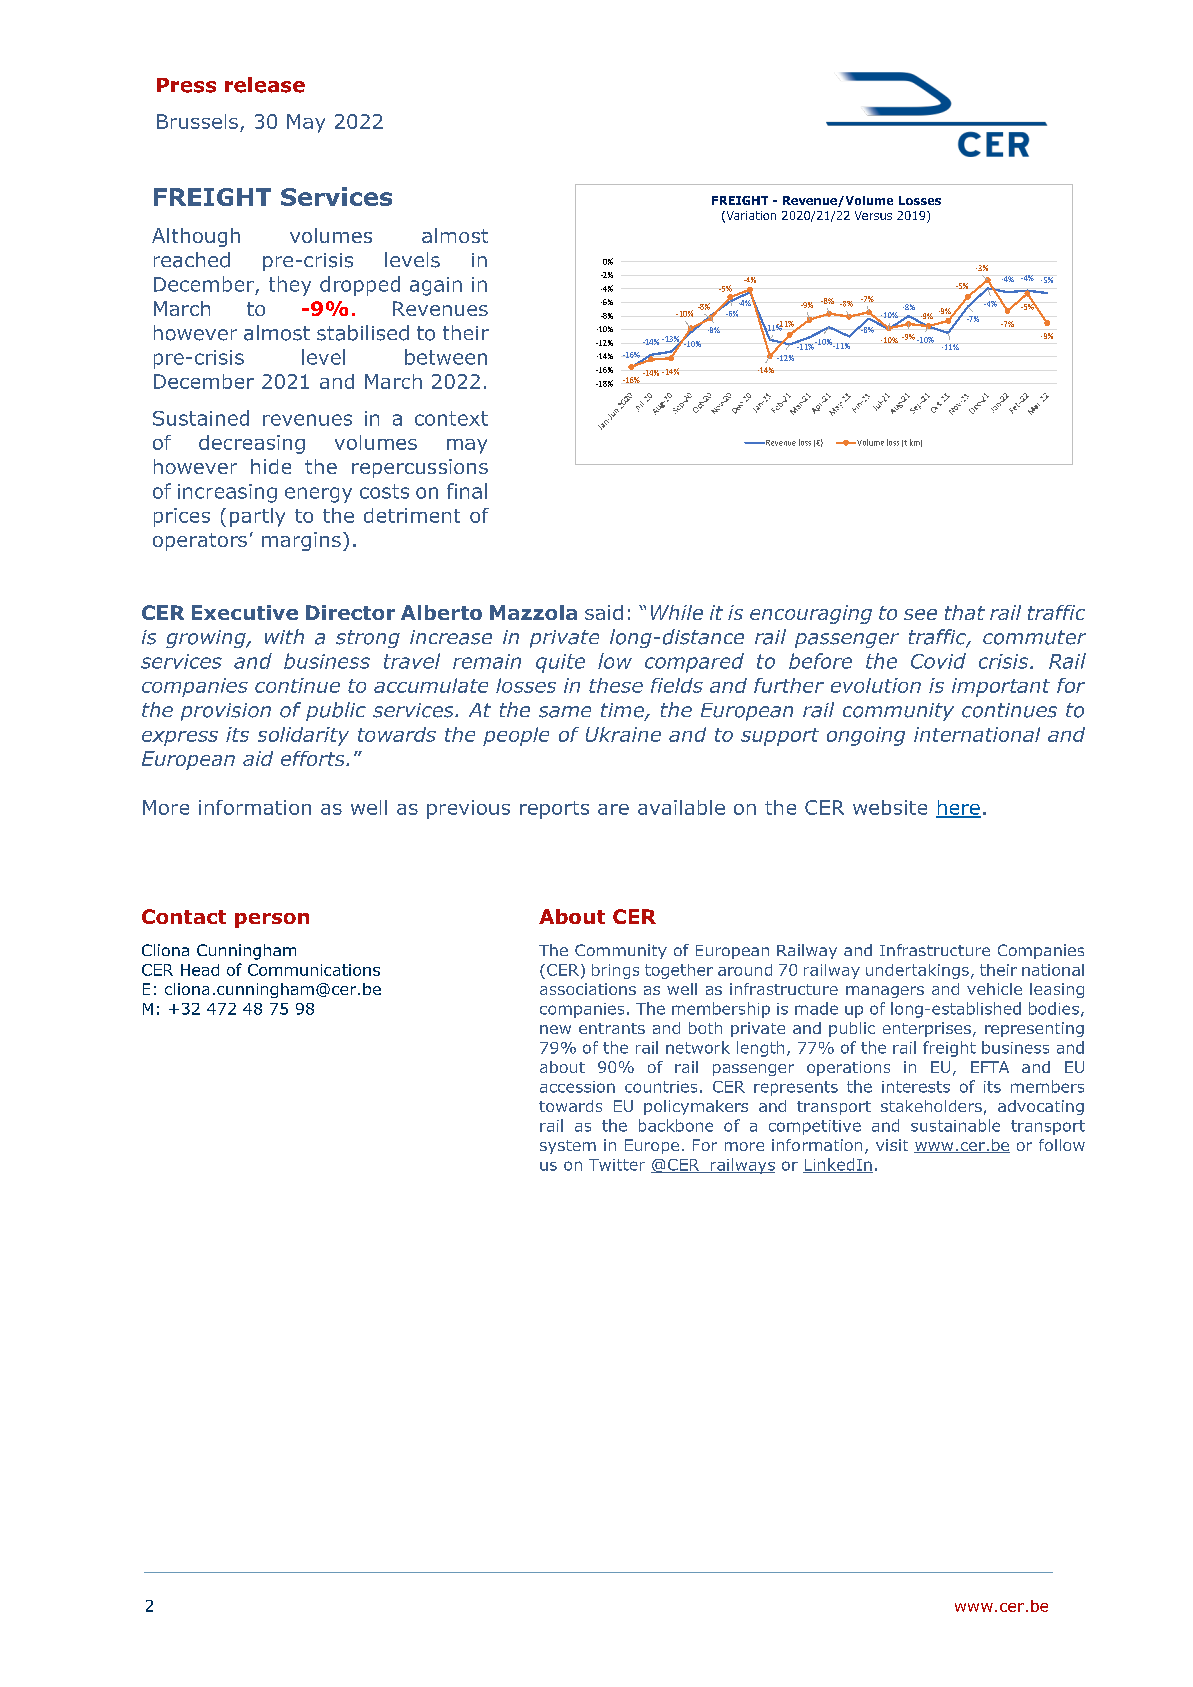  Describe the element at coordinates (436, 286) in the screenshot. I see `again` at that location.
